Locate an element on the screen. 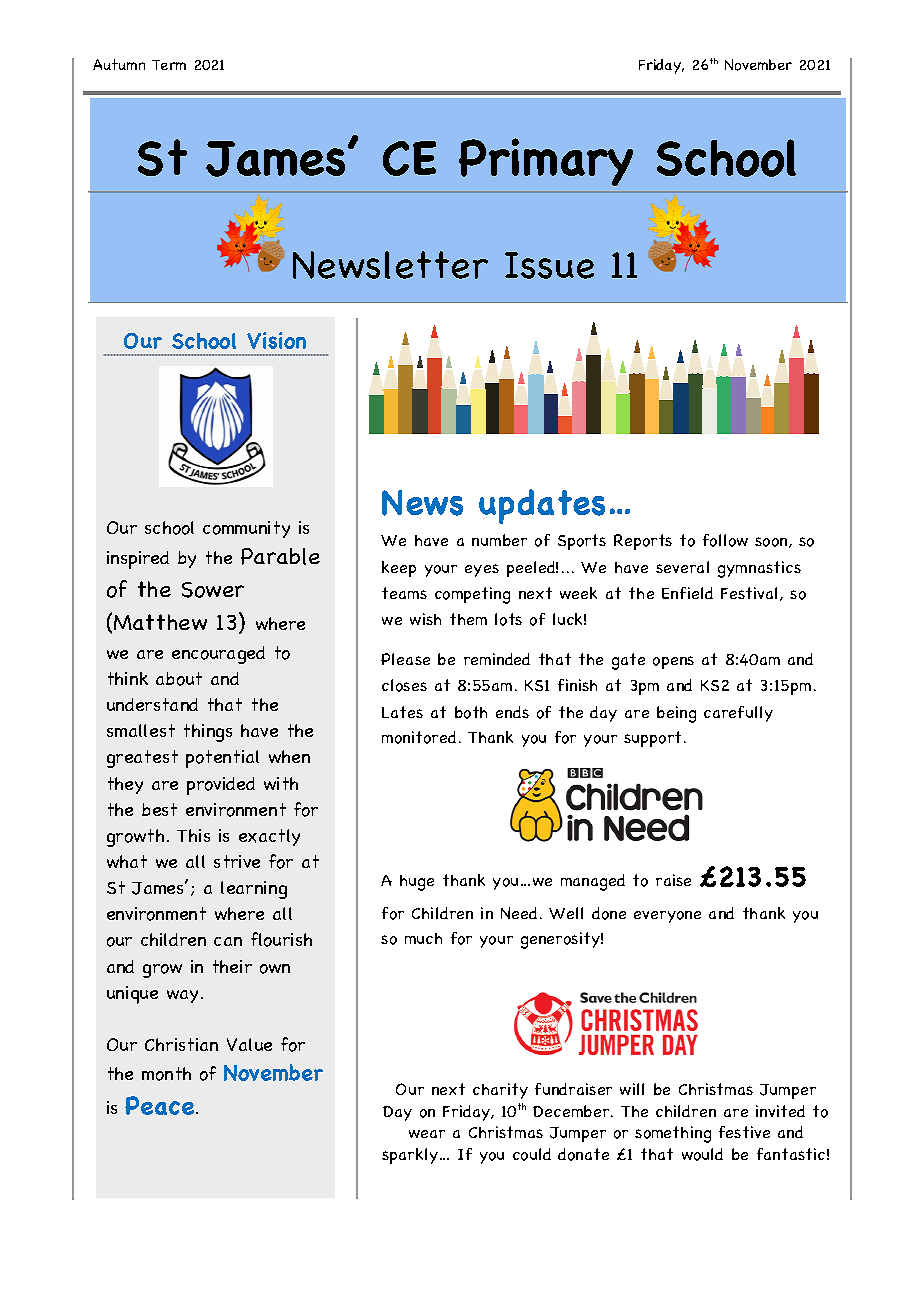  wear is located at coordinates (427, 1134).
